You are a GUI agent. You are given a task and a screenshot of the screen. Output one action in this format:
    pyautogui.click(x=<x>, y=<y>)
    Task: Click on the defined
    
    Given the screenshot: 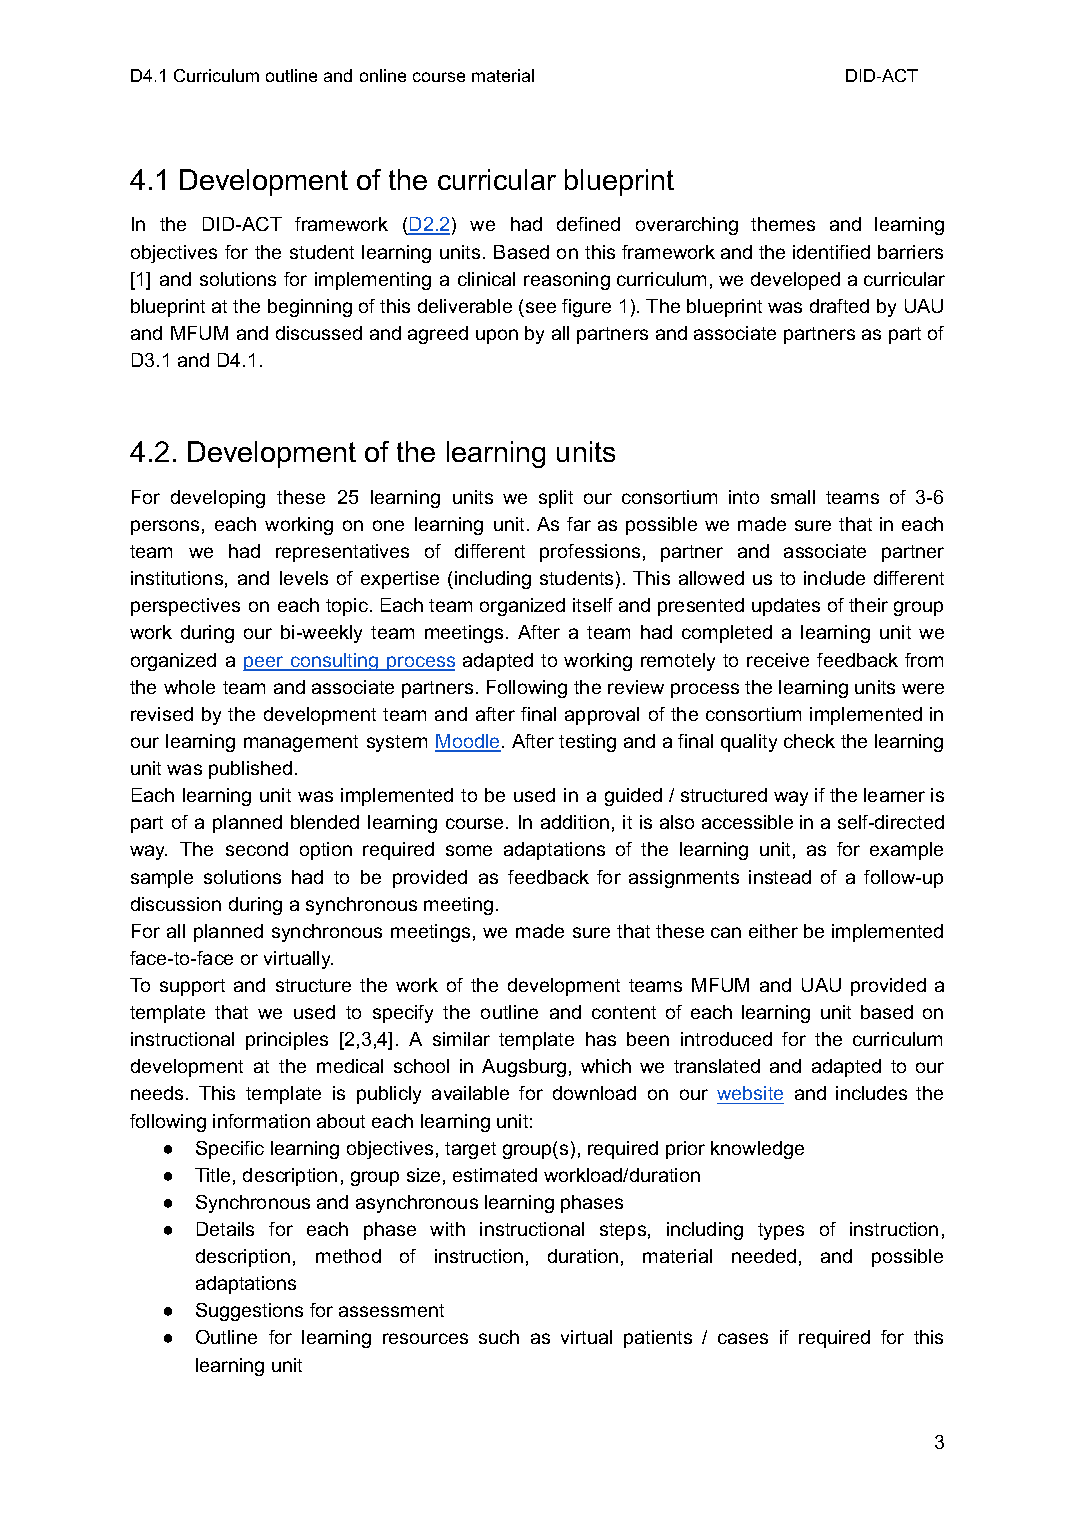 What is the action you would take?
    pyautogui.click(x=588, y=224)
